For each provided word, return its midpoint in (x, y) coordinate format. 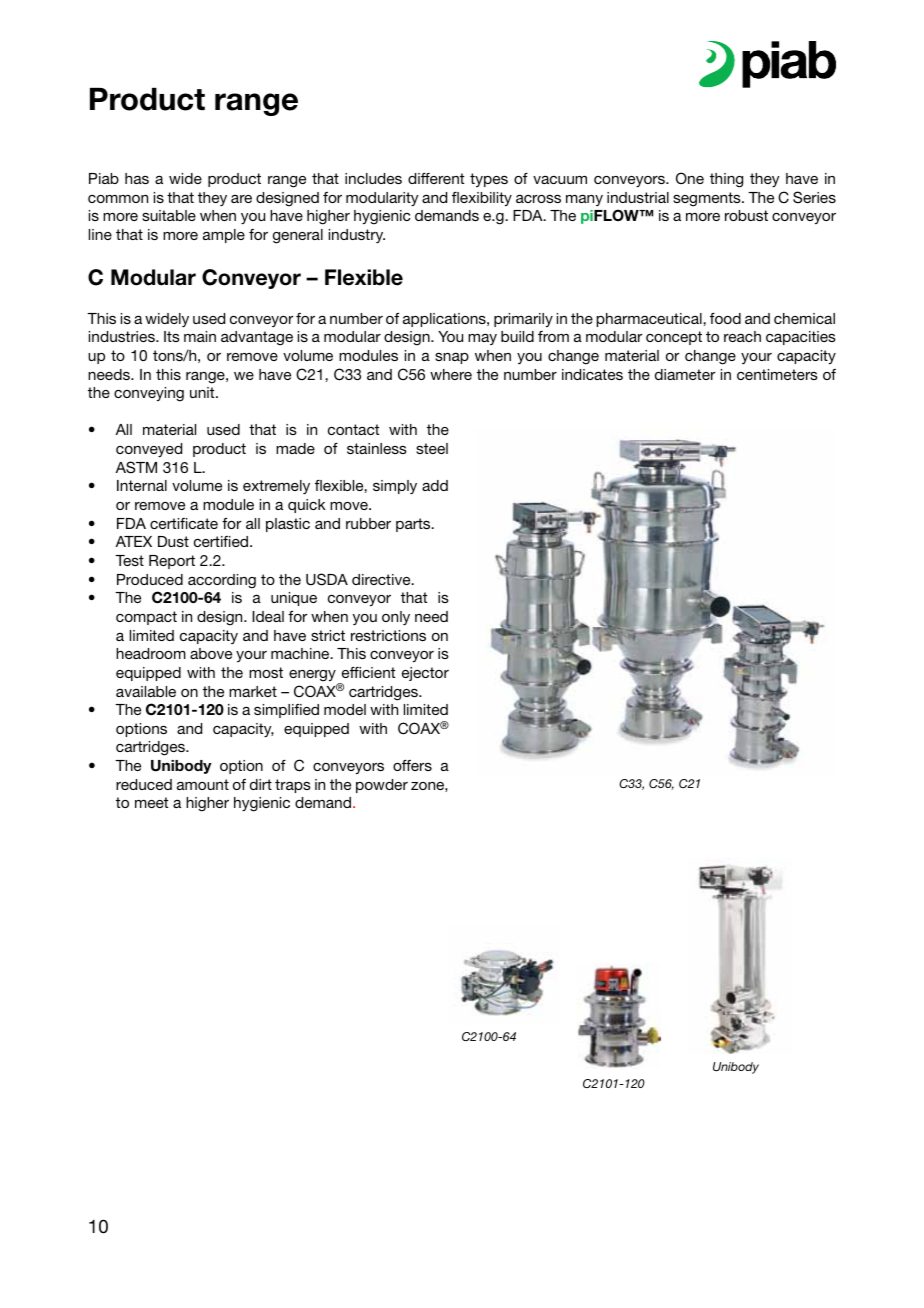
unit (203, 392)
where (451, 374)
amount (203, 784)
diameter (685, 374)
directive (382, 579)
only (396, 618)
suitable (169, 215)
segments (708, 199)
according (222, 581)
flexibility (482, 199)
